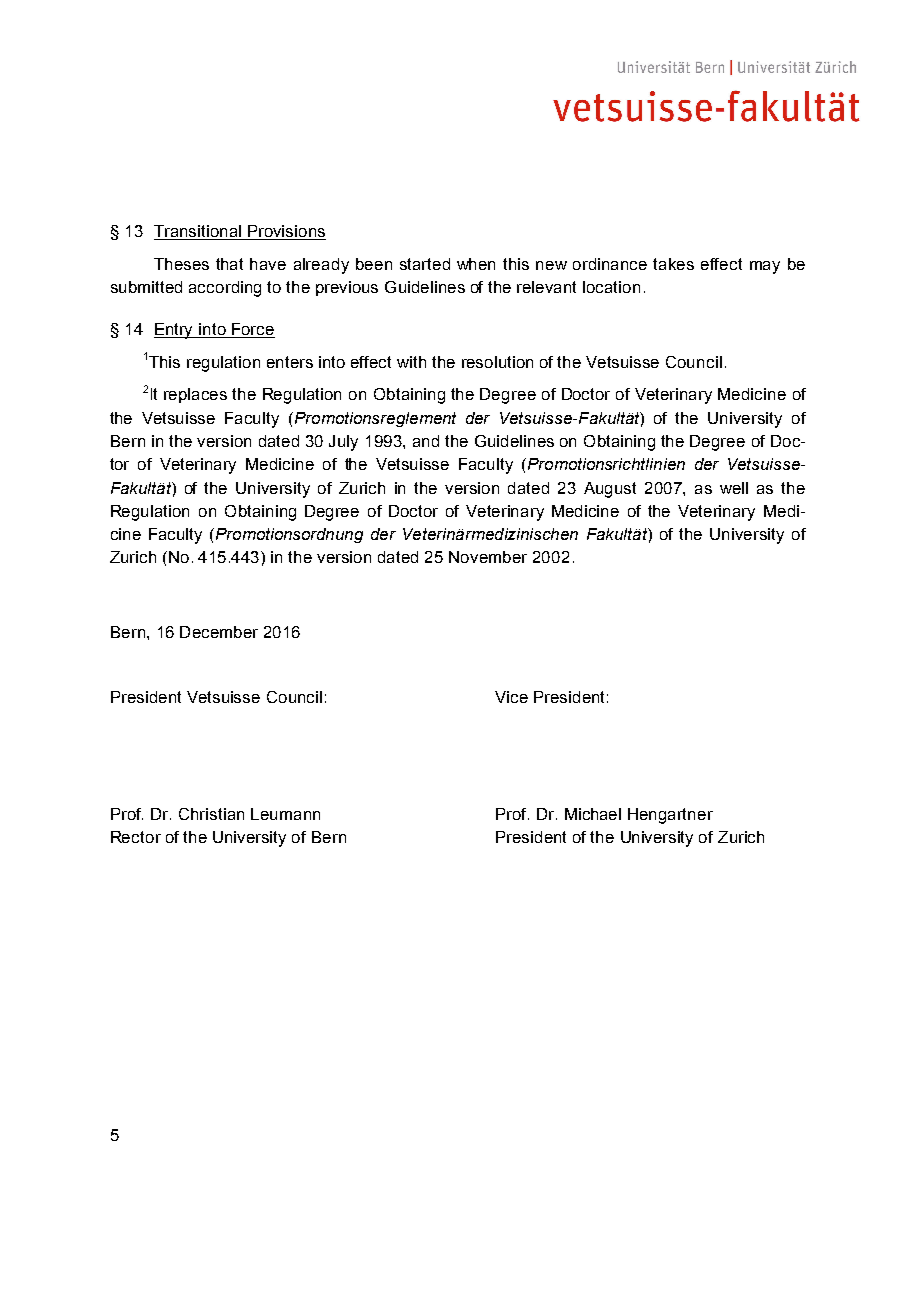 The height and width of the page is (1308, 924). What do you see at coordinates (511, 697) in the page?
I see `Vice` at bounding box center [511, 697].
